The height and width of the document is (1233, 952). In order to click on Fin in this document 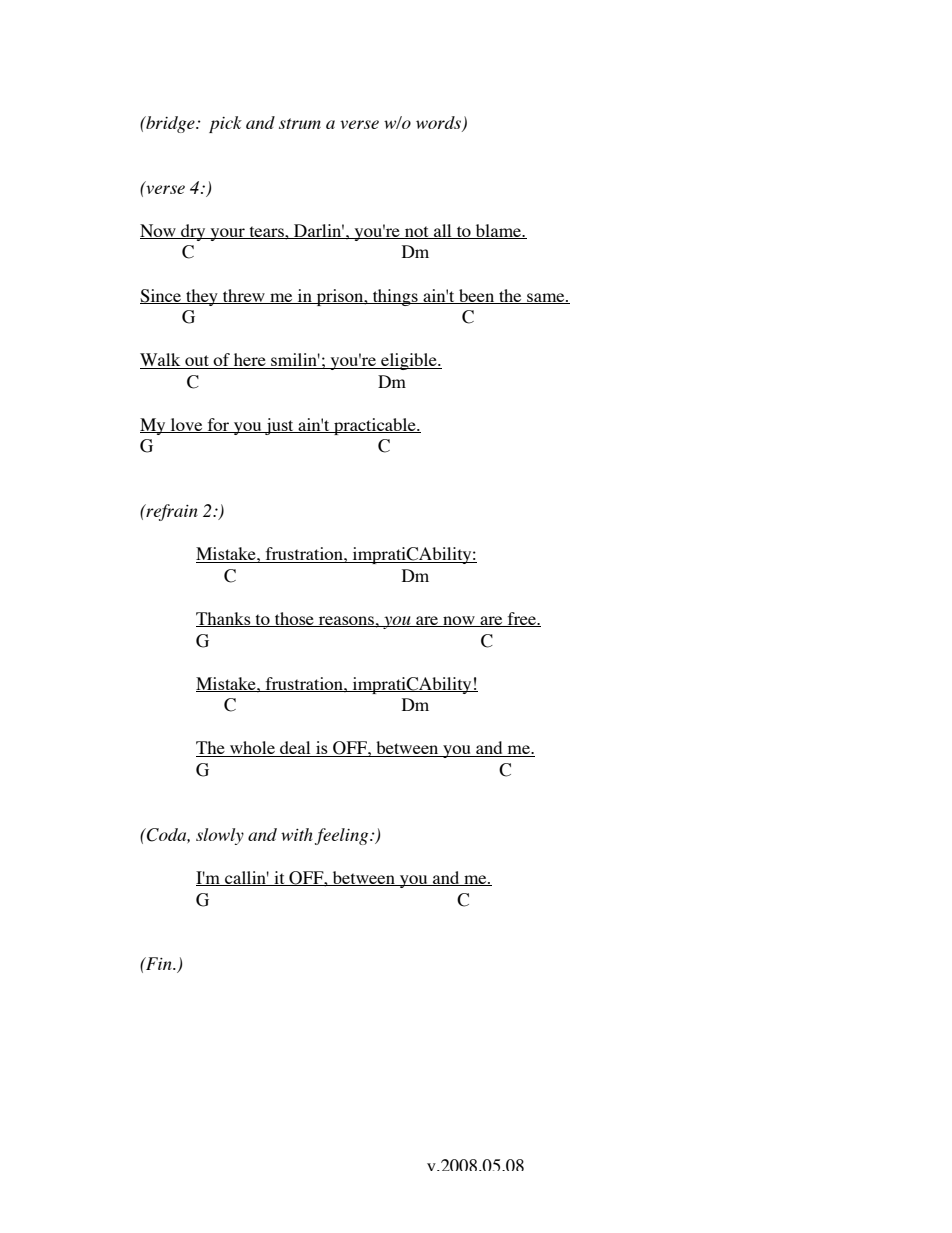, I will do `click(159, 963)`.
